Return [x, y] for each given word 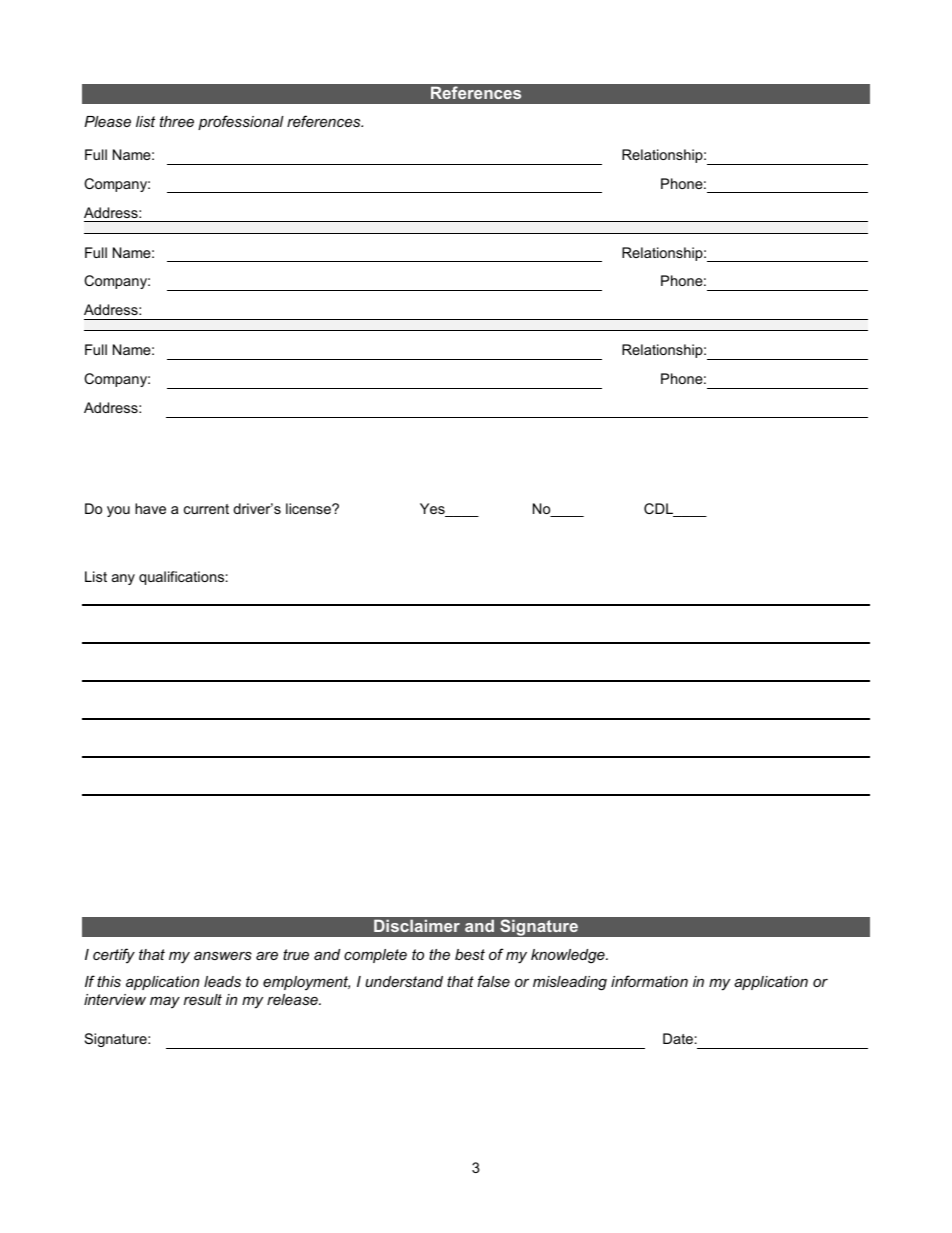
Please [107, 121]
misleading [570, 983]
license [309, 508]
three [177, 121]
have [150, 508]
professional [241, 122]
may [165, 1003]
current [206, 509]
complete [375, 956]
